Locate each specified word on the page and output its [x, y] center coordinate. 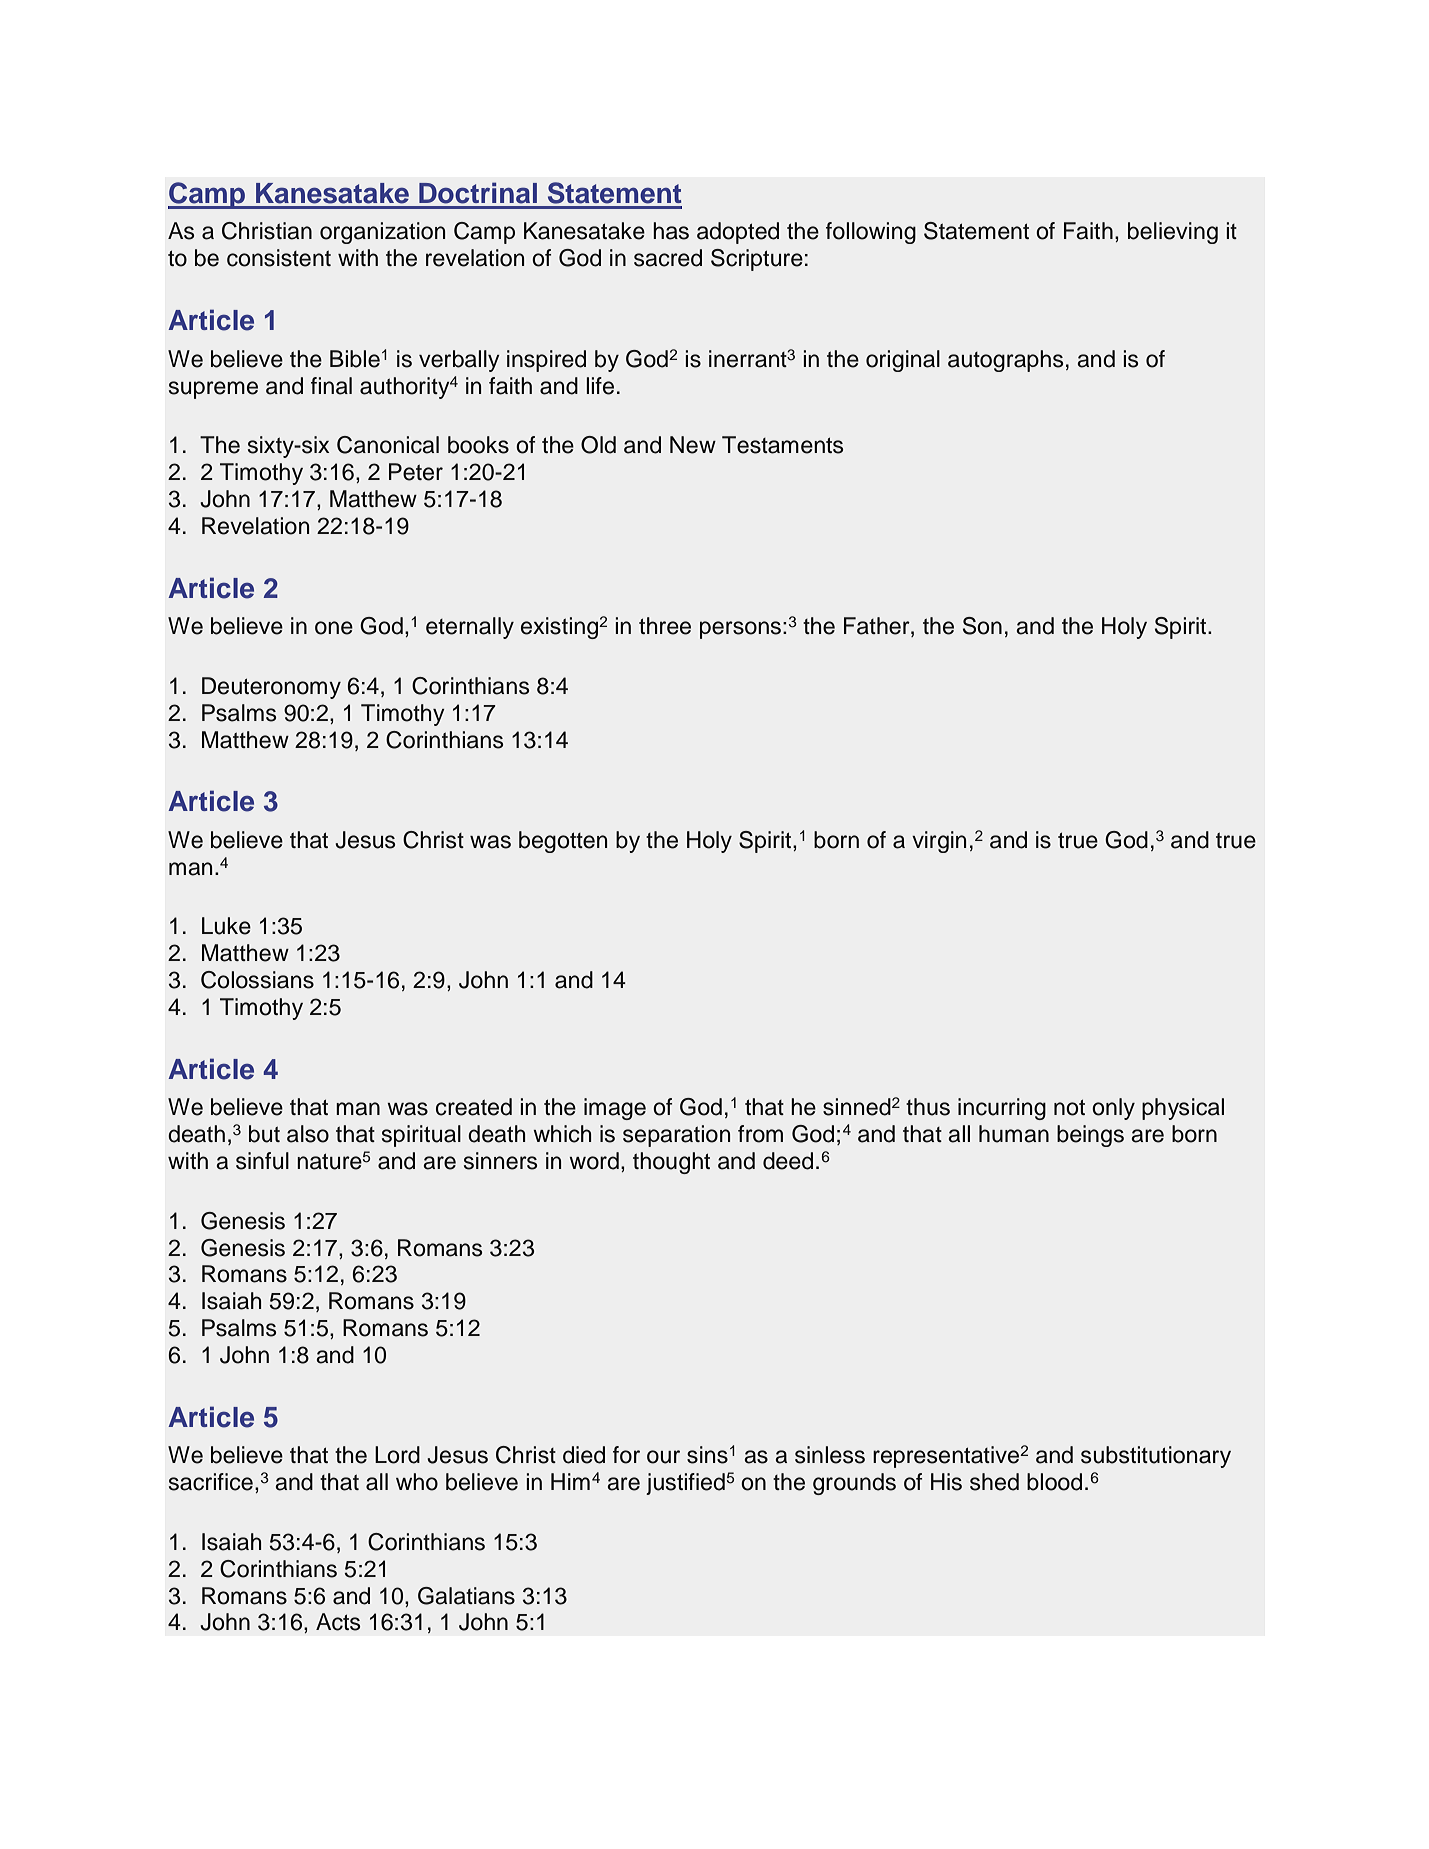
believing [1173, 233]
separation [676, 1136]
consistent [279, 258]
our [663, 1457]
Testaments [782, 445]
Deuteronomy [271, 688]
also [308, 1134]
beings [1090, 1136]
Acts [338, 1622]
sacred [668, 258]
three [665, 626]
